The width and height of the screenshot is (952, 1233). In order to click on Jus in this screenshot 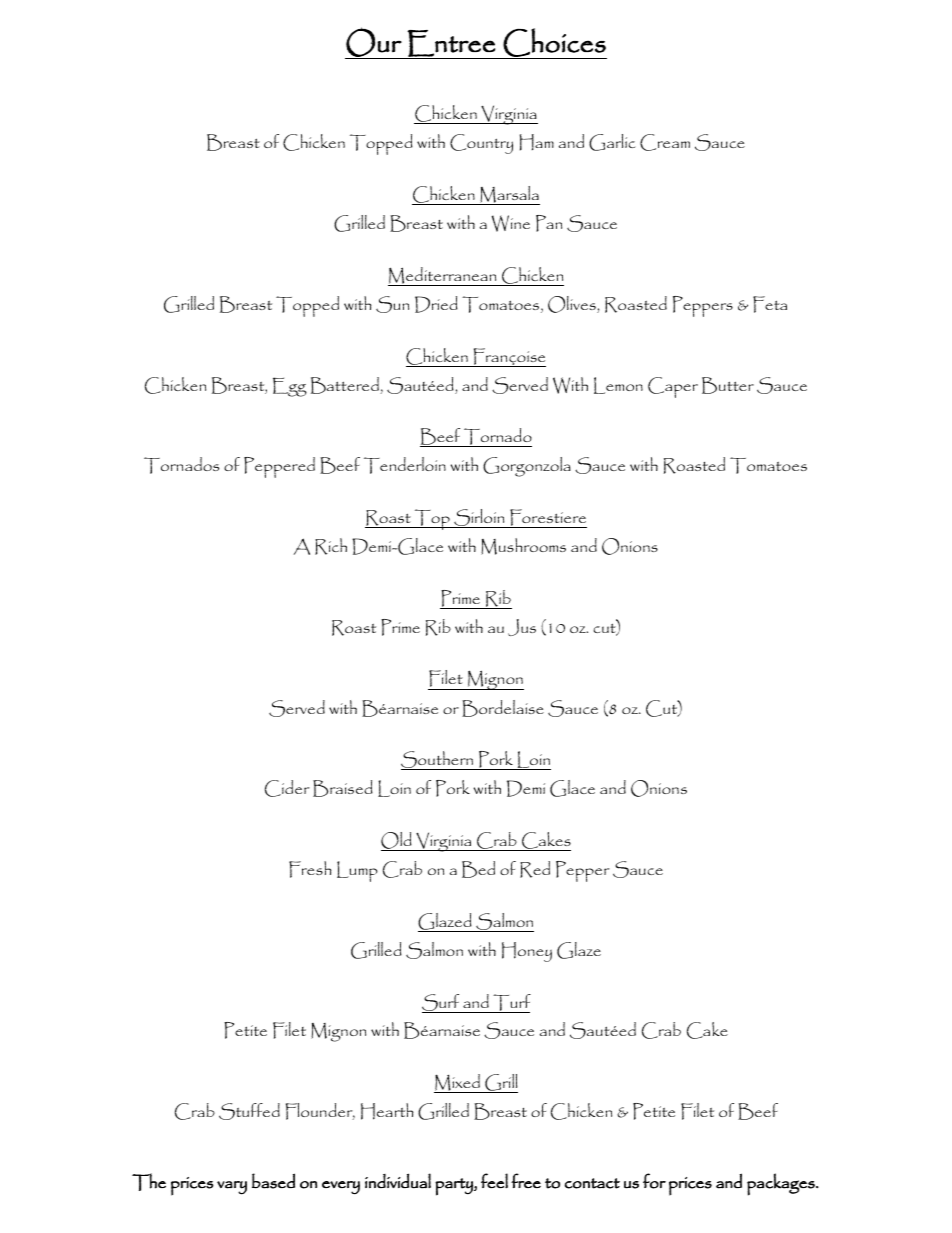, I will do `click(522, 627)`.
